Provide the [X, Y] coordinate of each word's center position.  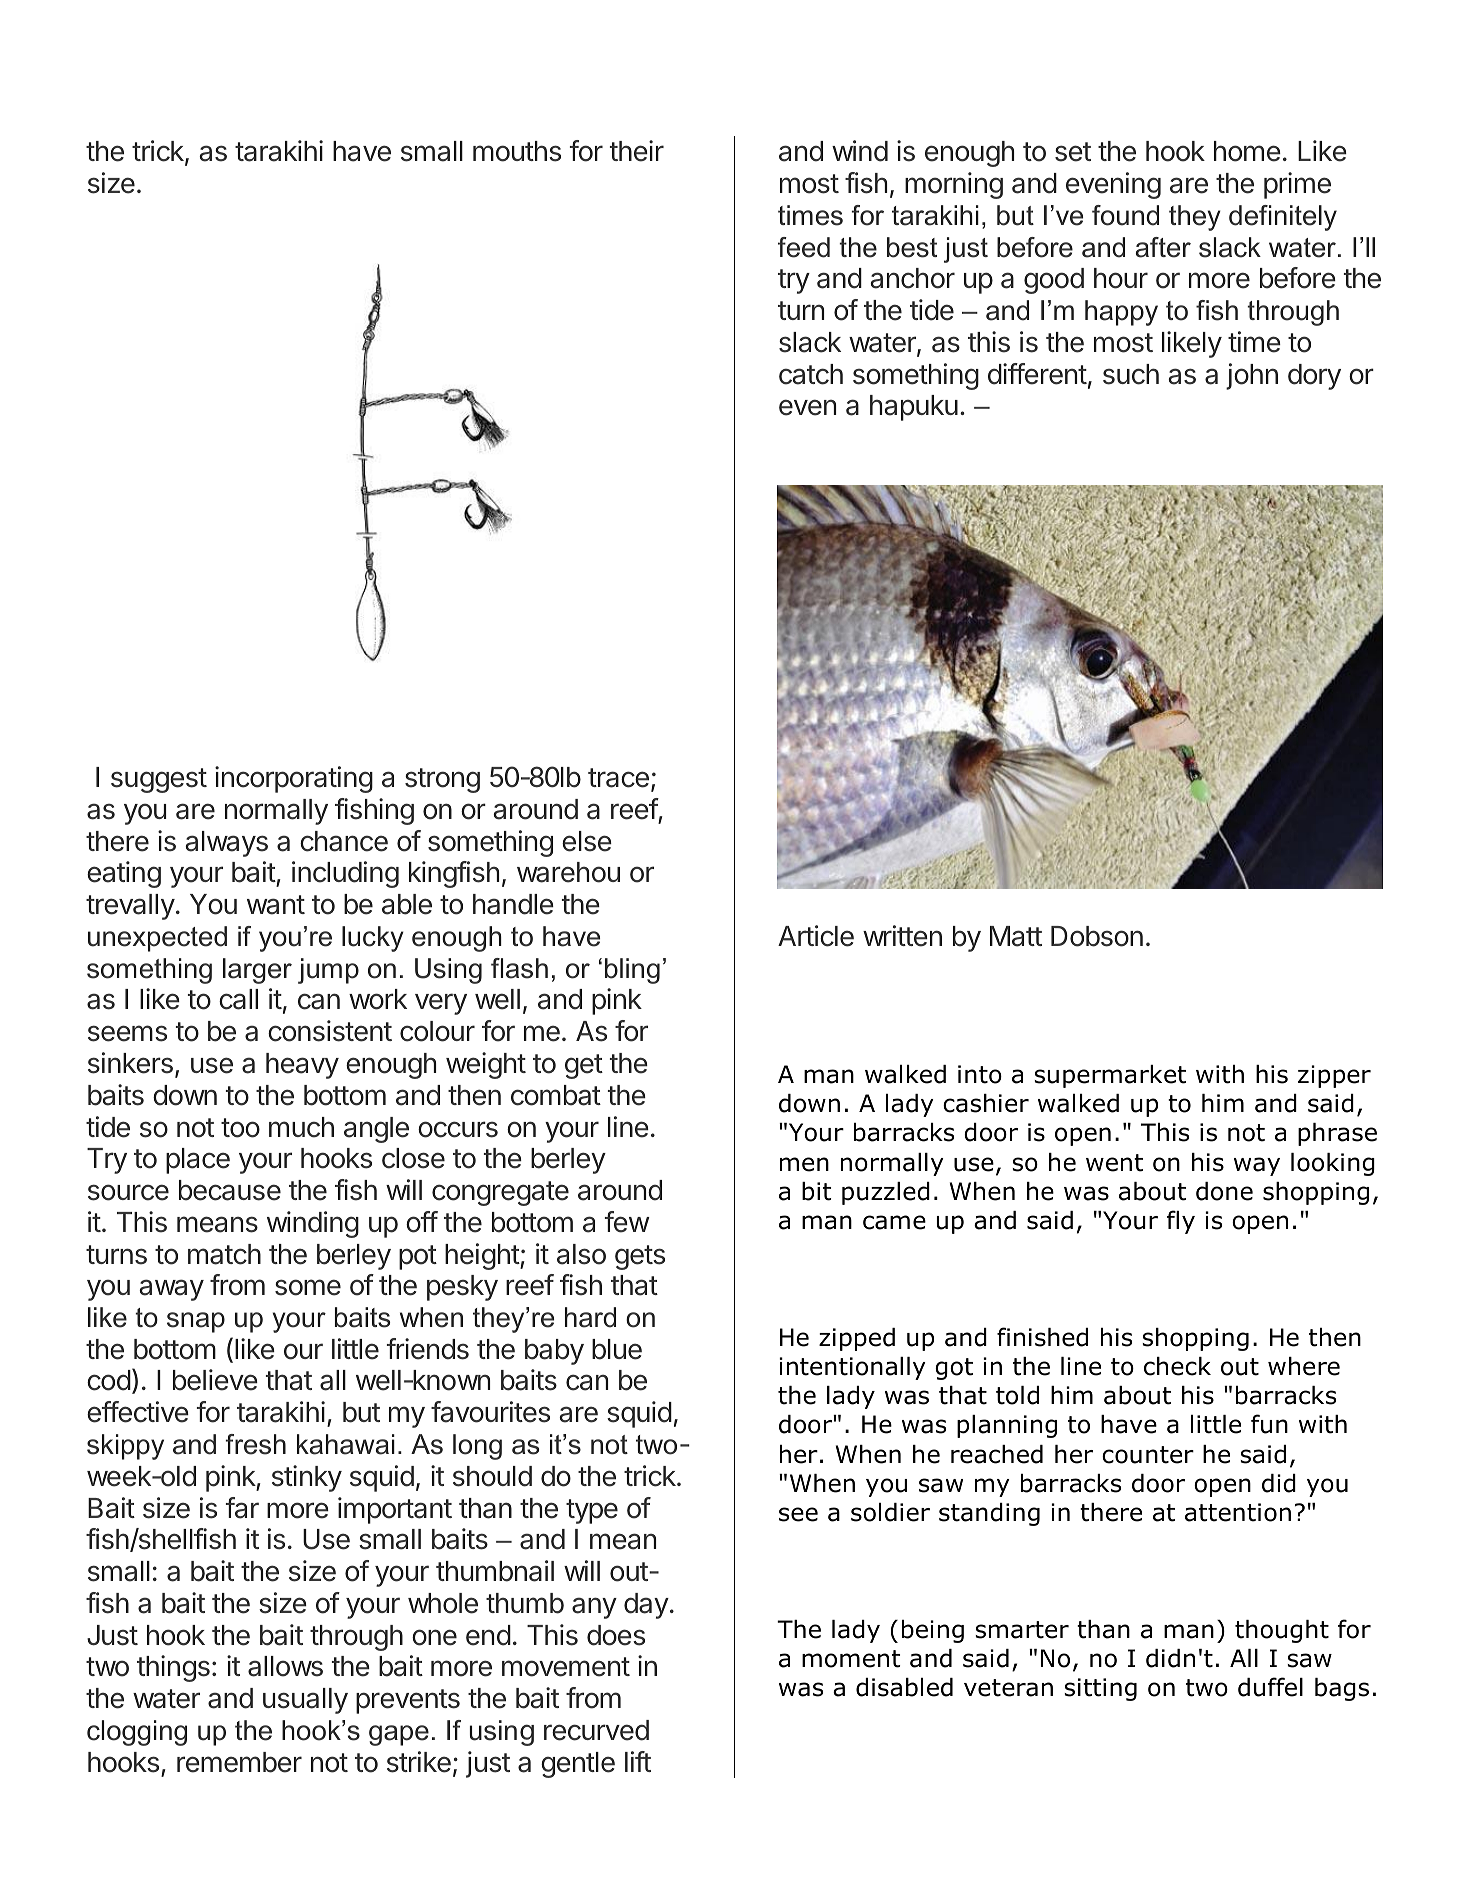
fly [1181, 1222]
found [1125, 215]
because [230, 1190]
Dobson [1097, 936]
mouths [517, 151]
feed [804, 247]
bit [816, 1191]
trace [618, 778]
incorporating [294, 779]
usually [305, 1701]
